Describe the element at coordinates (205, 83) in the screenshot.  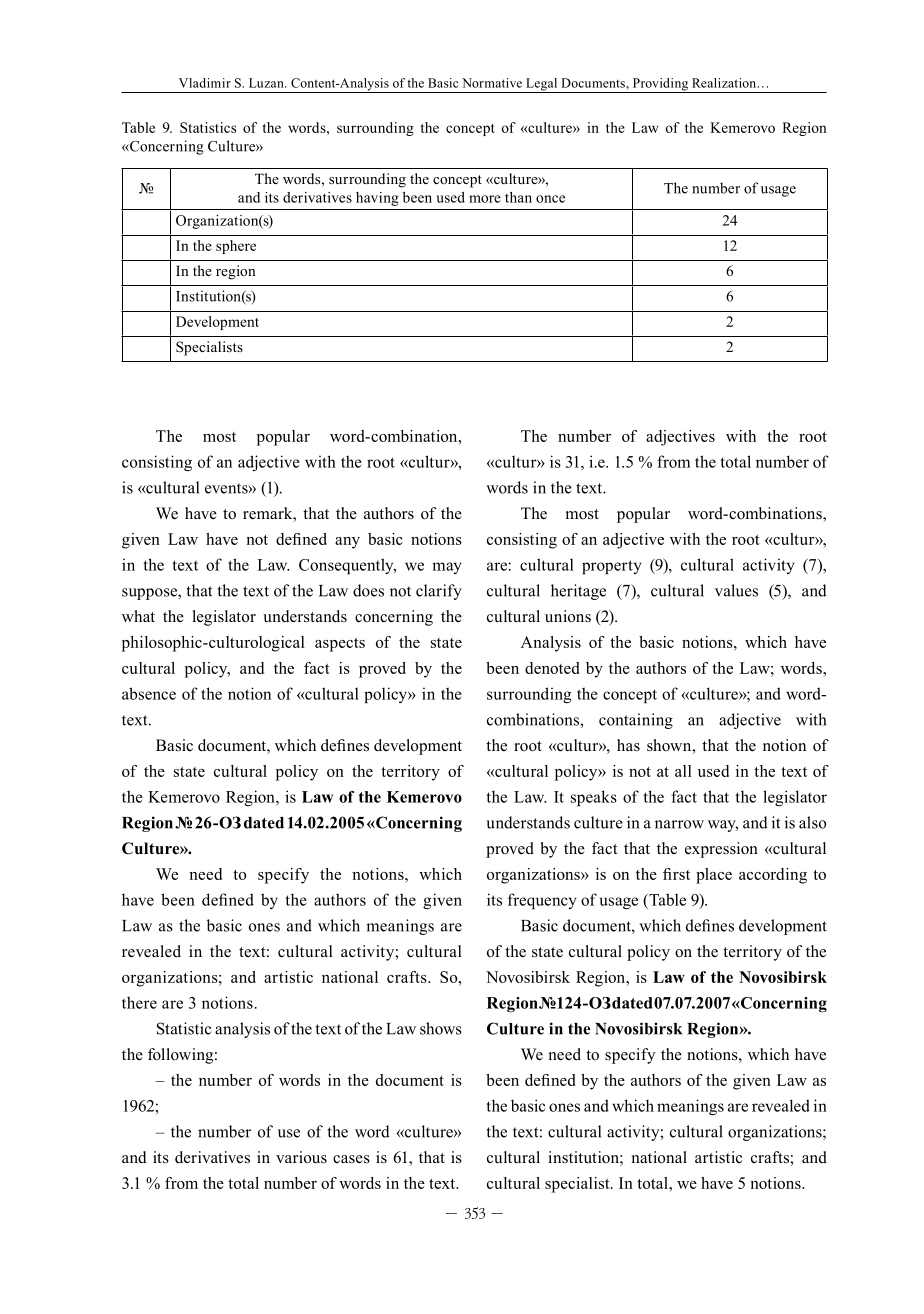
I see `Vladimir` at that location.
